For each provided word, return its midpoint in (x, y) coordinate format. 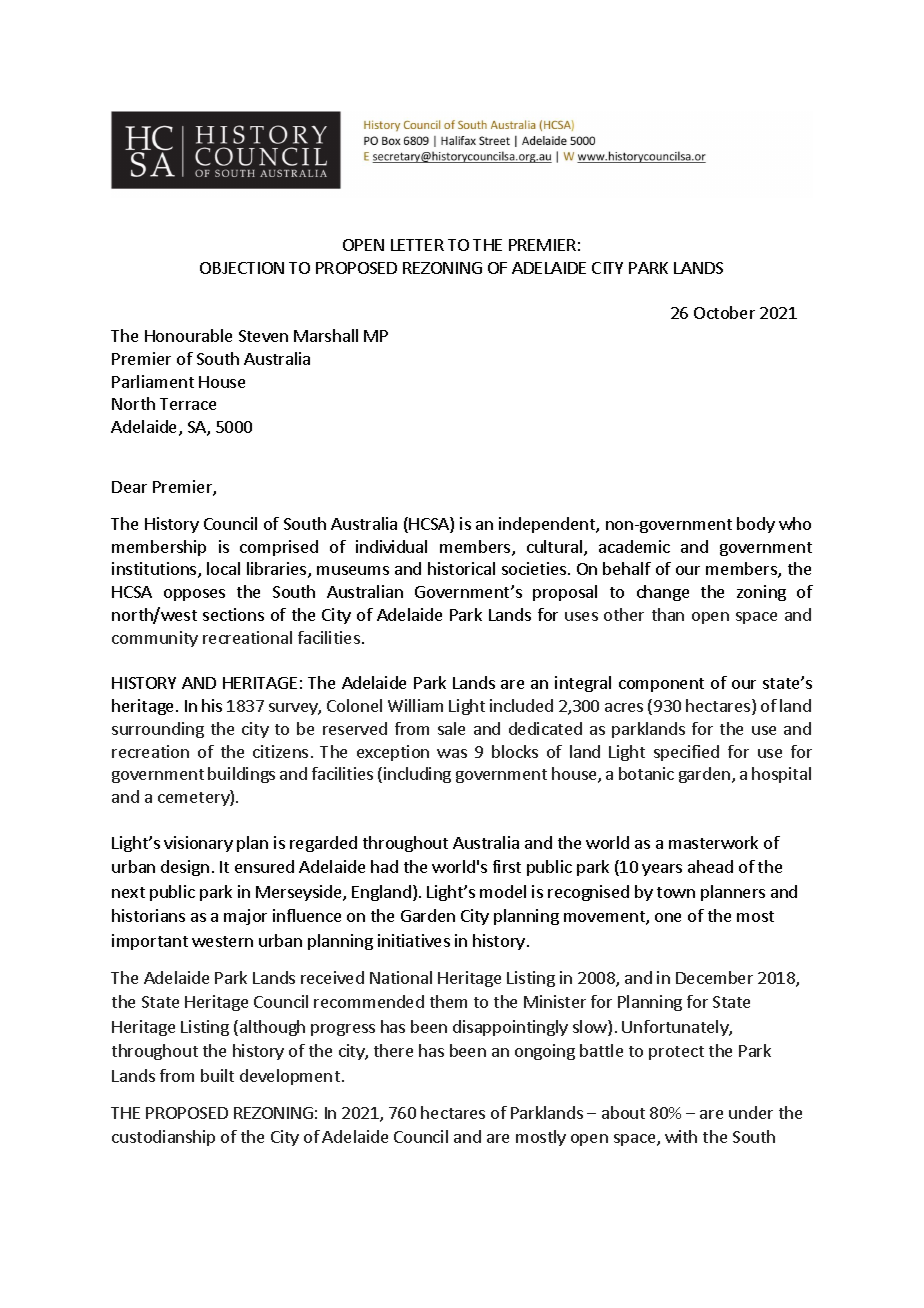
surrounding (158, 730)
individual (391, 546)
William (415, 705)
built (217, 1075)
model (503, 891)
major (245, 917)
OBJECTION (242, 268)
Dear (129, 487)
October (724, 312)
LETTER (417, 245)
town (676, 892)
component (661, 685)
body (756, 525)
